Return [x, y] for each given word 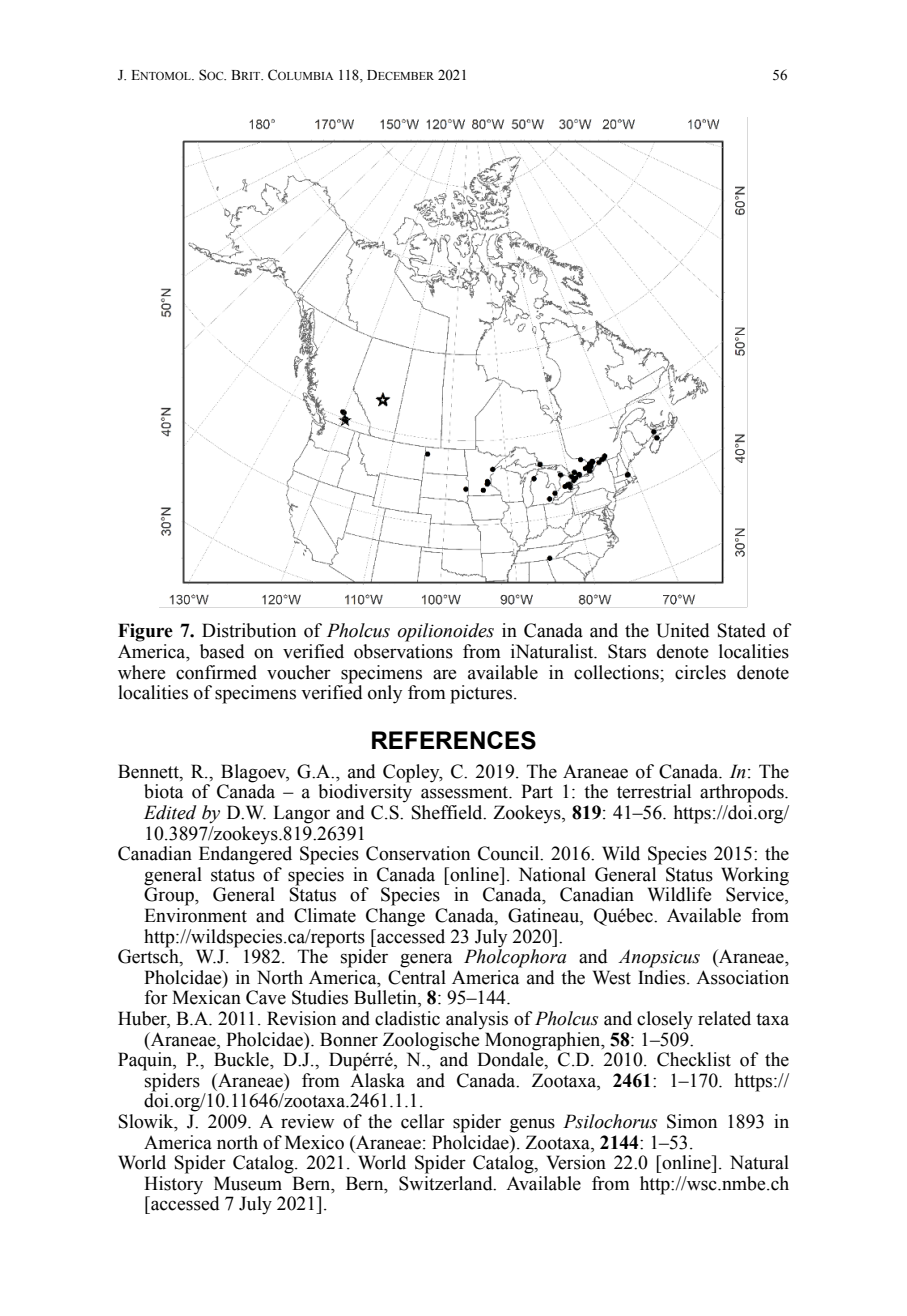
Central [417, 977]
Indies [663, 977]
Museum [248, 1183]
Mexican [206, 997]
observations [403, 651]
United [683, 630]
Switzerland [447, 1183]
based [222, 651]
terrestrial [654, 791]
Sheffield [448, 812]
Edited [170, 812]
